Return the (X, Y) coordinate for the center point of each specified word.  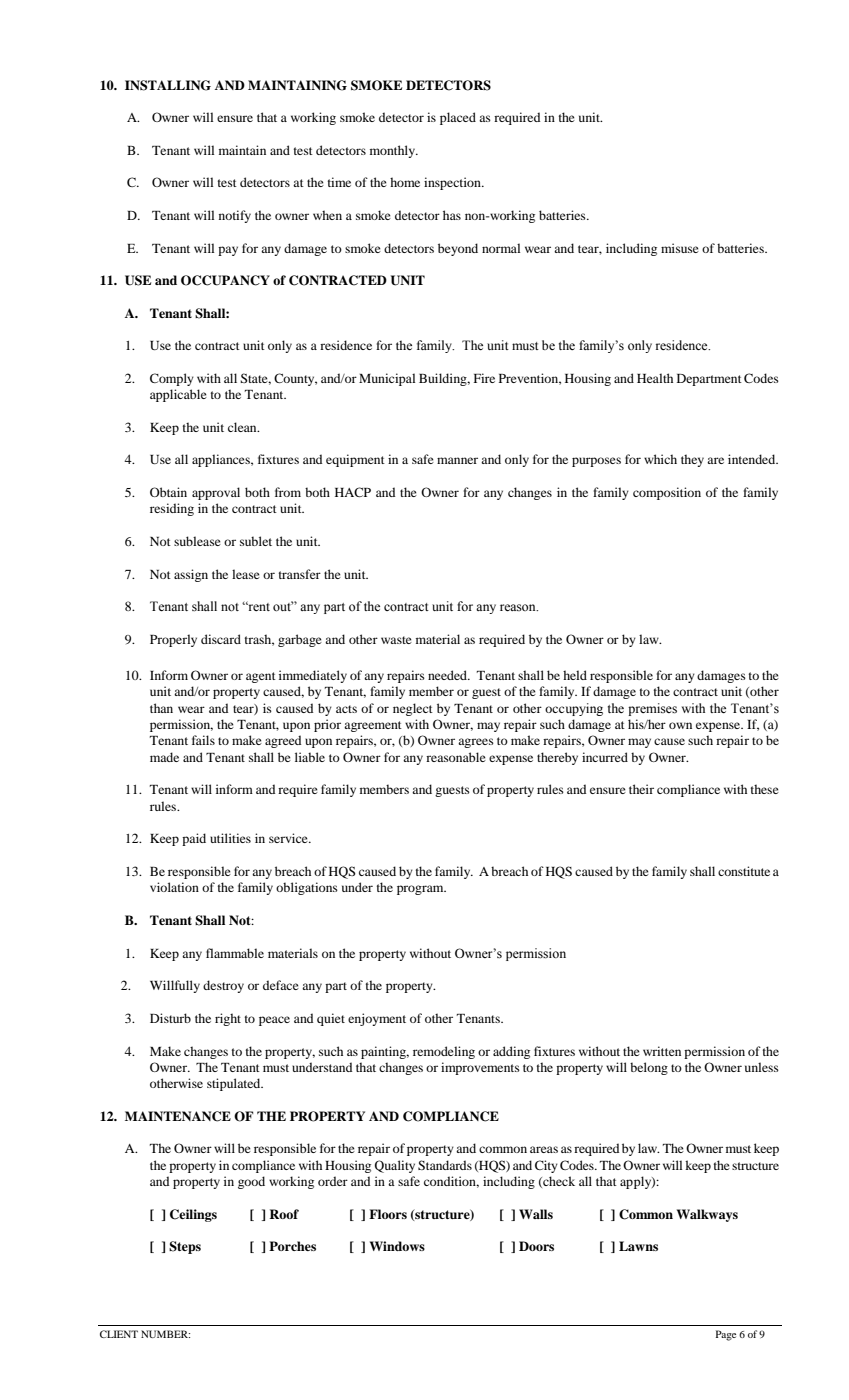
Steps (185, 1247)
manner (457, 460)
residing (172, 509)
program (421, 890)
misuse (680, 248)
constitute (744, 871)
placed (458, 118)
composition (667, 493)
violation (174, 887)
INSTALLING (168, 85)
